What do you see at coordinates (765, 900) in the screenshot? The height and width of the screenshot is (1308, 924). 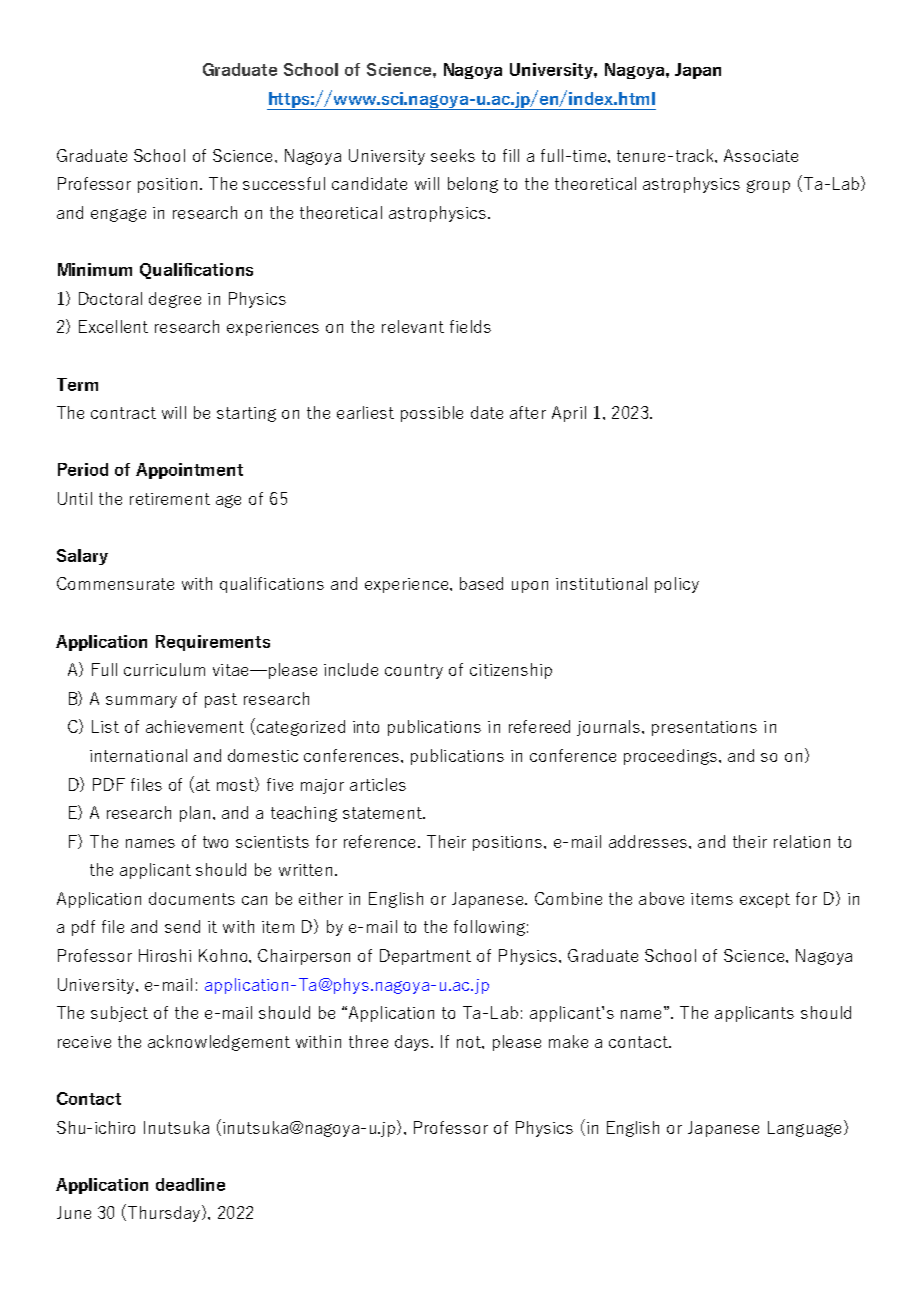 I see `except` at bounding box center [765, 900].
